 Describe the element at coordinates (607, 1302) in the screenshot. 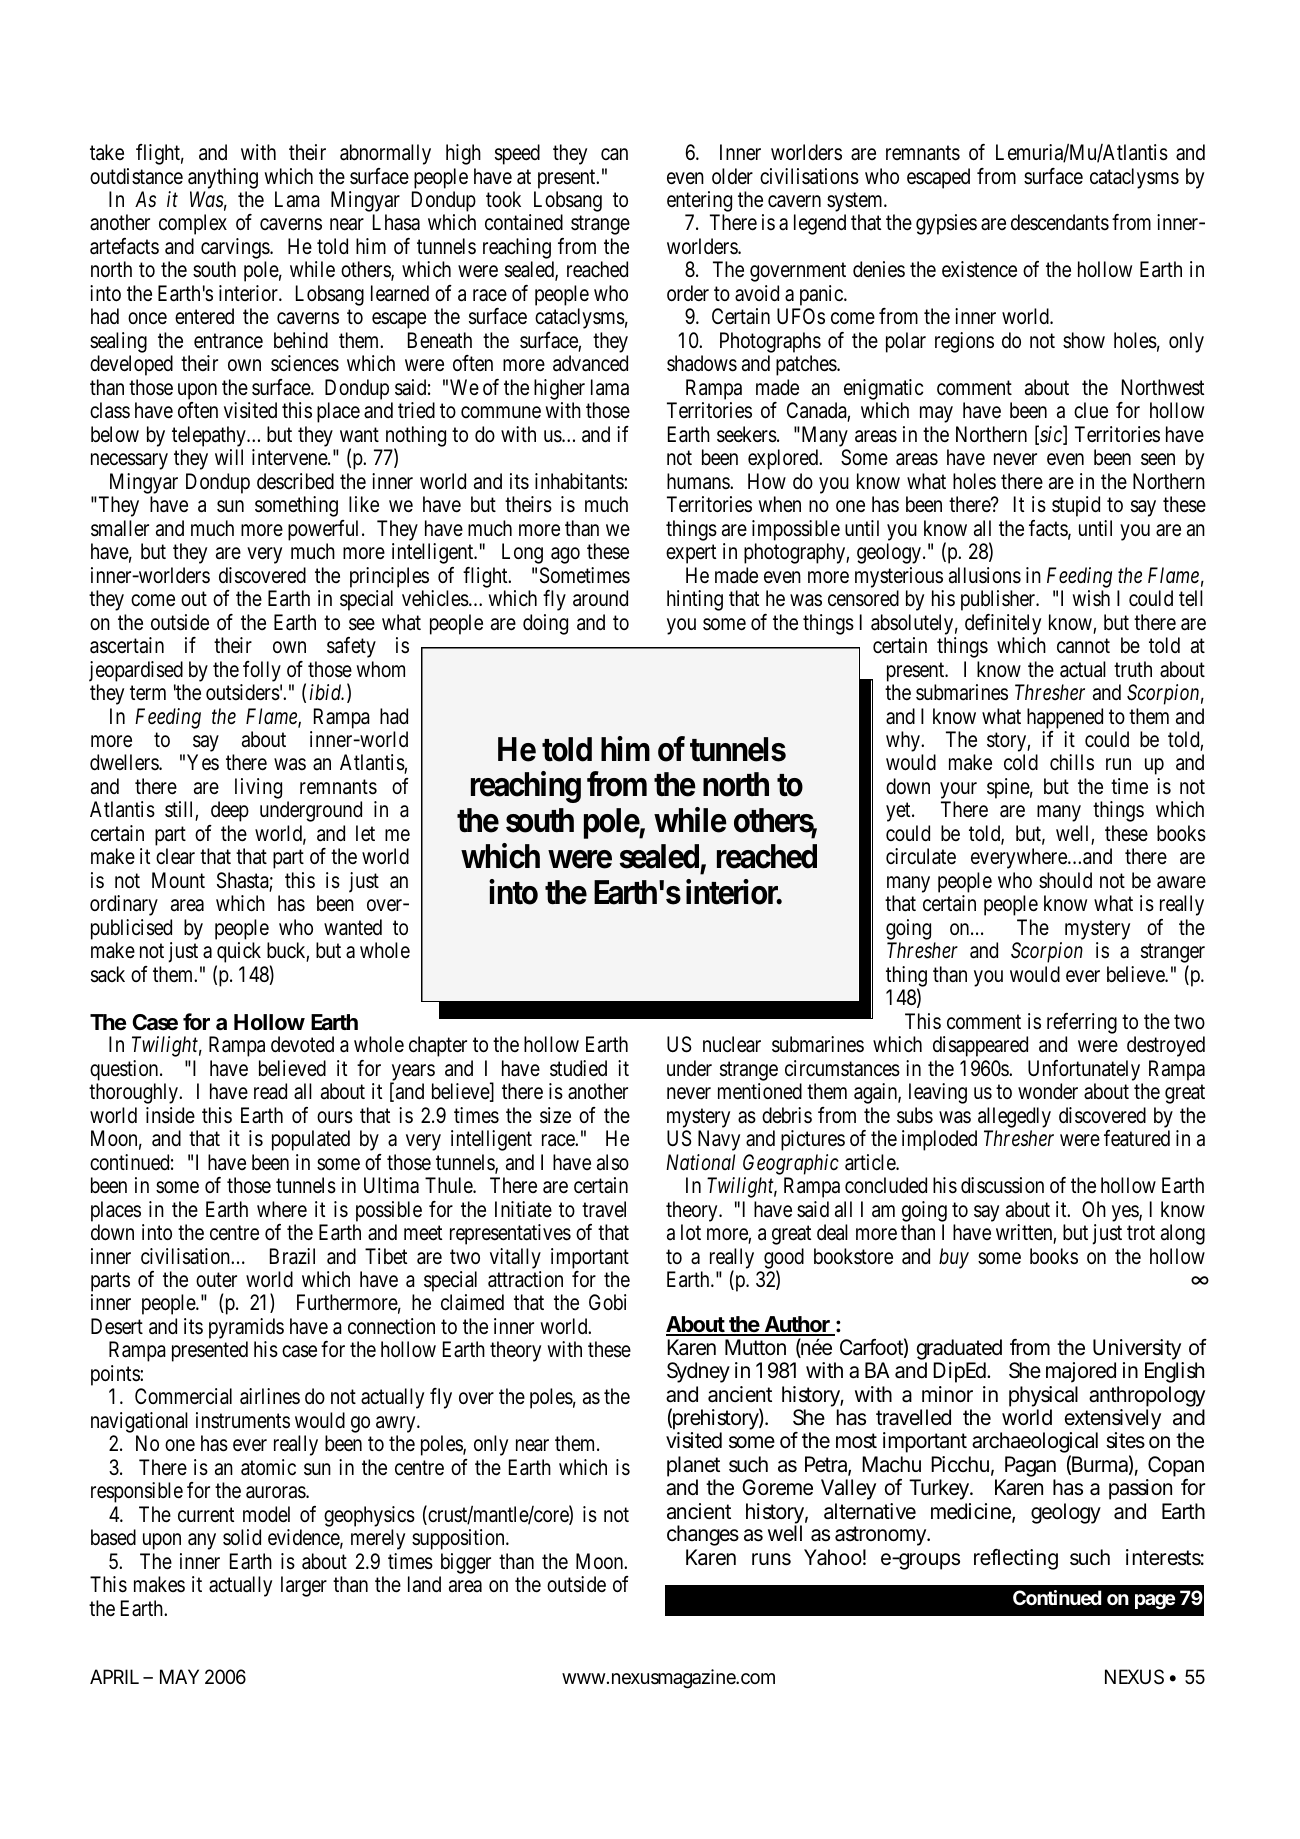

I see `Gobi` at that location.
